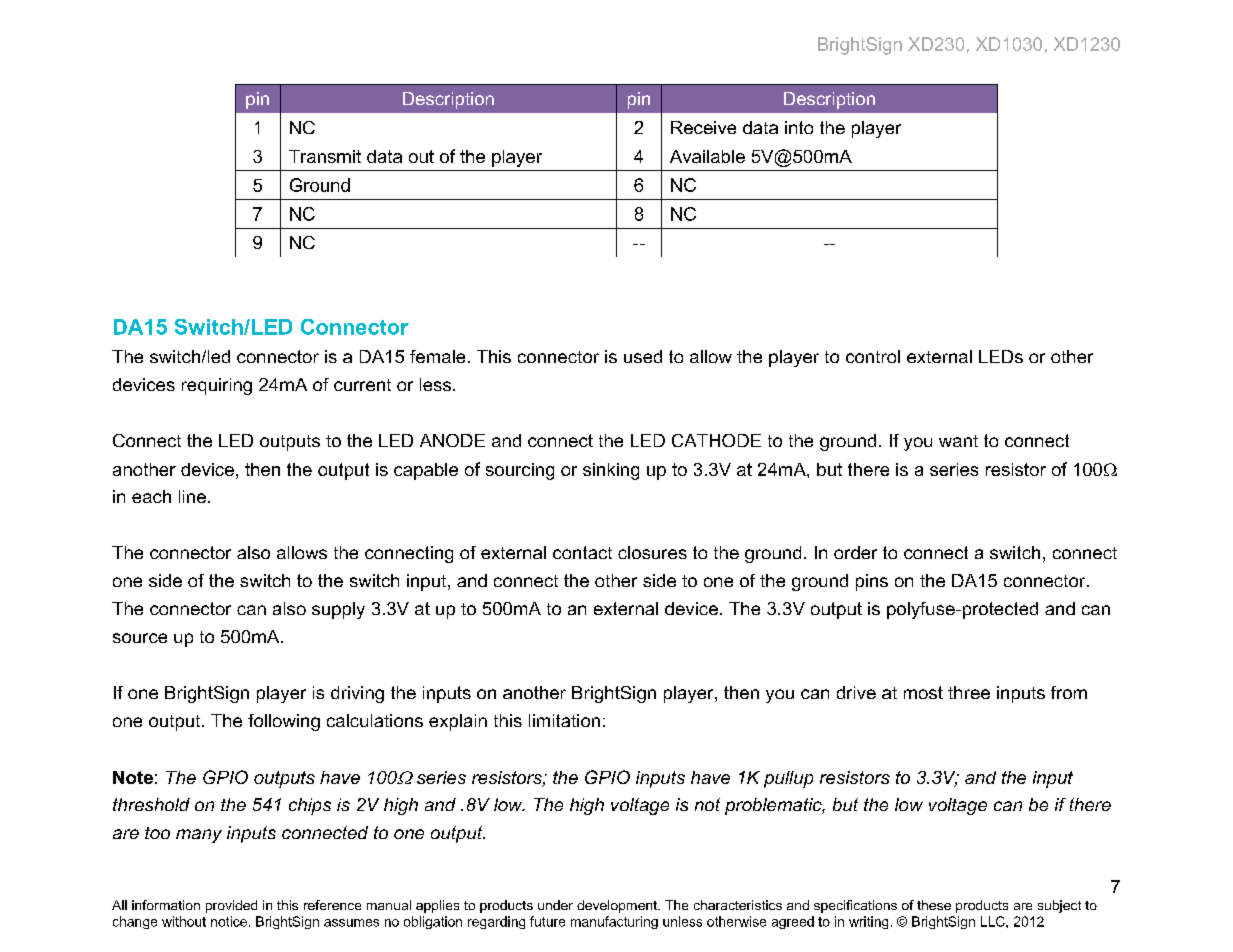  I want to click on want, so click(958, 441).
